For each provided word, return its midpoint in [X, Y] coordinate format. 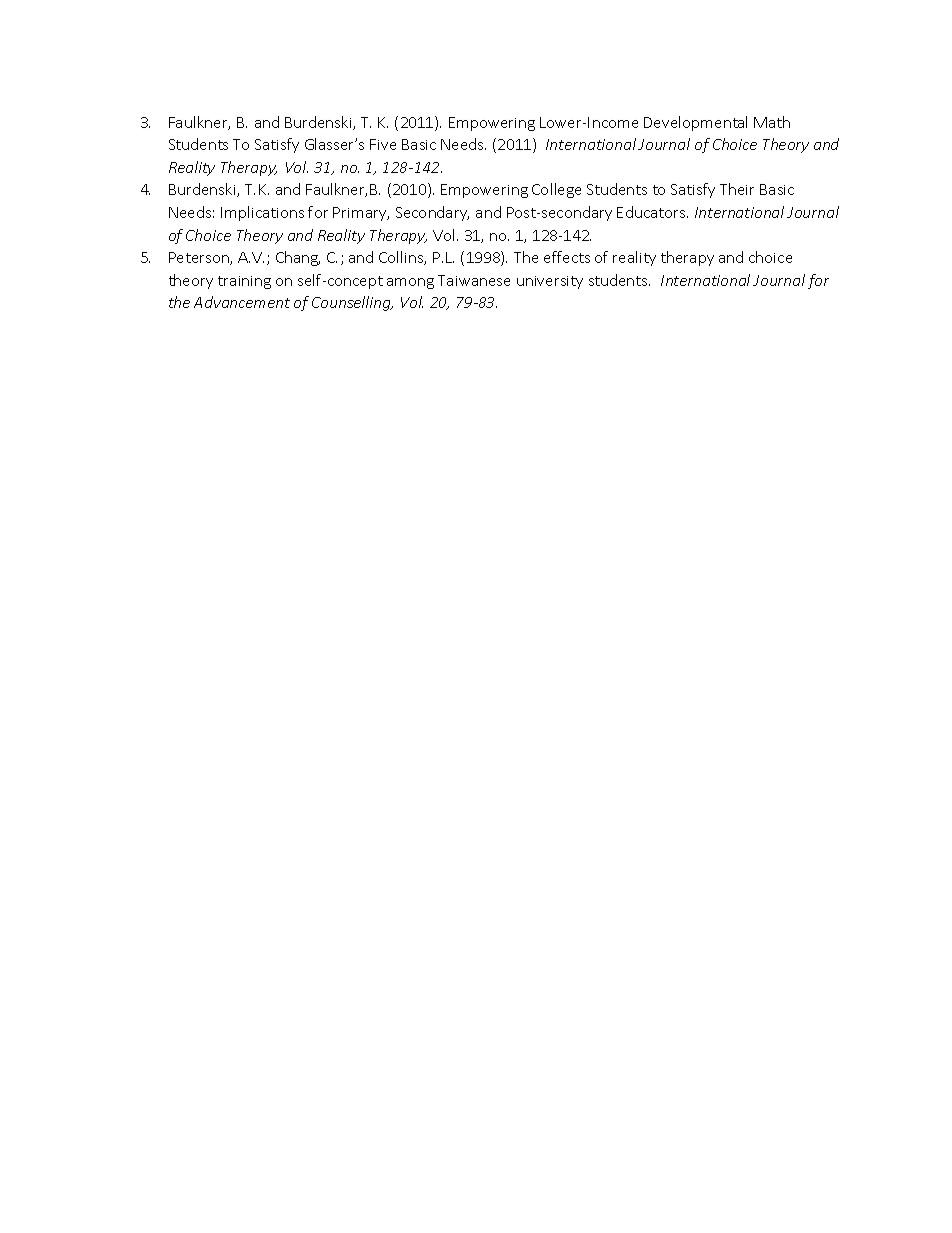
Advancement [242, 302]
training [244, 282]
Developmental [695, 123]
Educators [652, 212]
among [410, 283]
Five [383, 144]
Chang [298, 258]
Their [737, 189]
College [556, 190]
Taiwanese [474, 280]
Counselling [352, 303]
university [550, 282]
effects [567, 257]
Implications [262, 213]
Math [772, 122]
